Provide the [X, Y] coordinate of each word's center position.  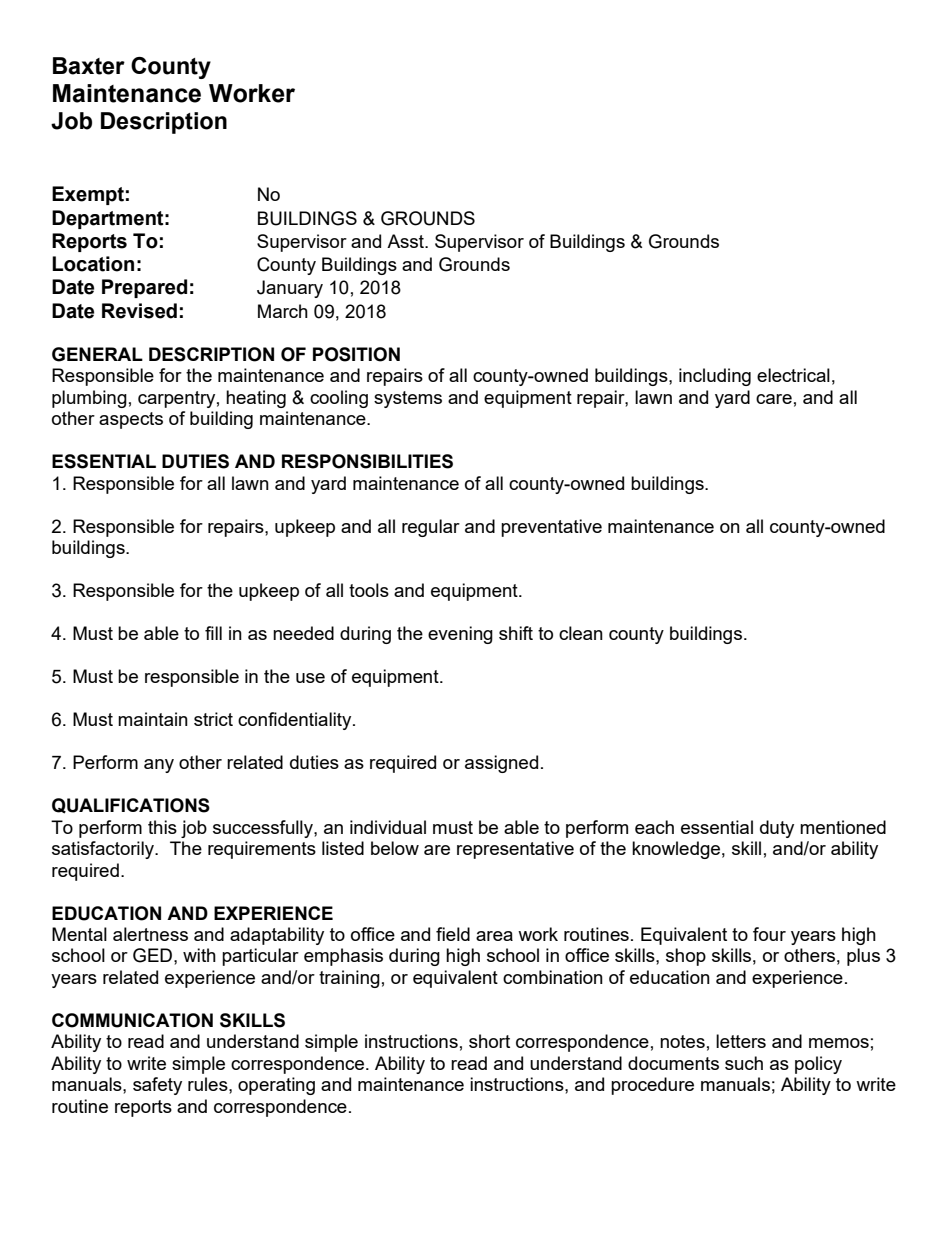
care [774, 399]
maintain [153, 719]
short [489, 1041]
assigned [501, 764]
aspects [131, 420]
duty [777, 829]
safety [157, 1086]
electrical [793, 375]
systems [408, 399]
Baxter [89, 66]
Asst [406, 241]
